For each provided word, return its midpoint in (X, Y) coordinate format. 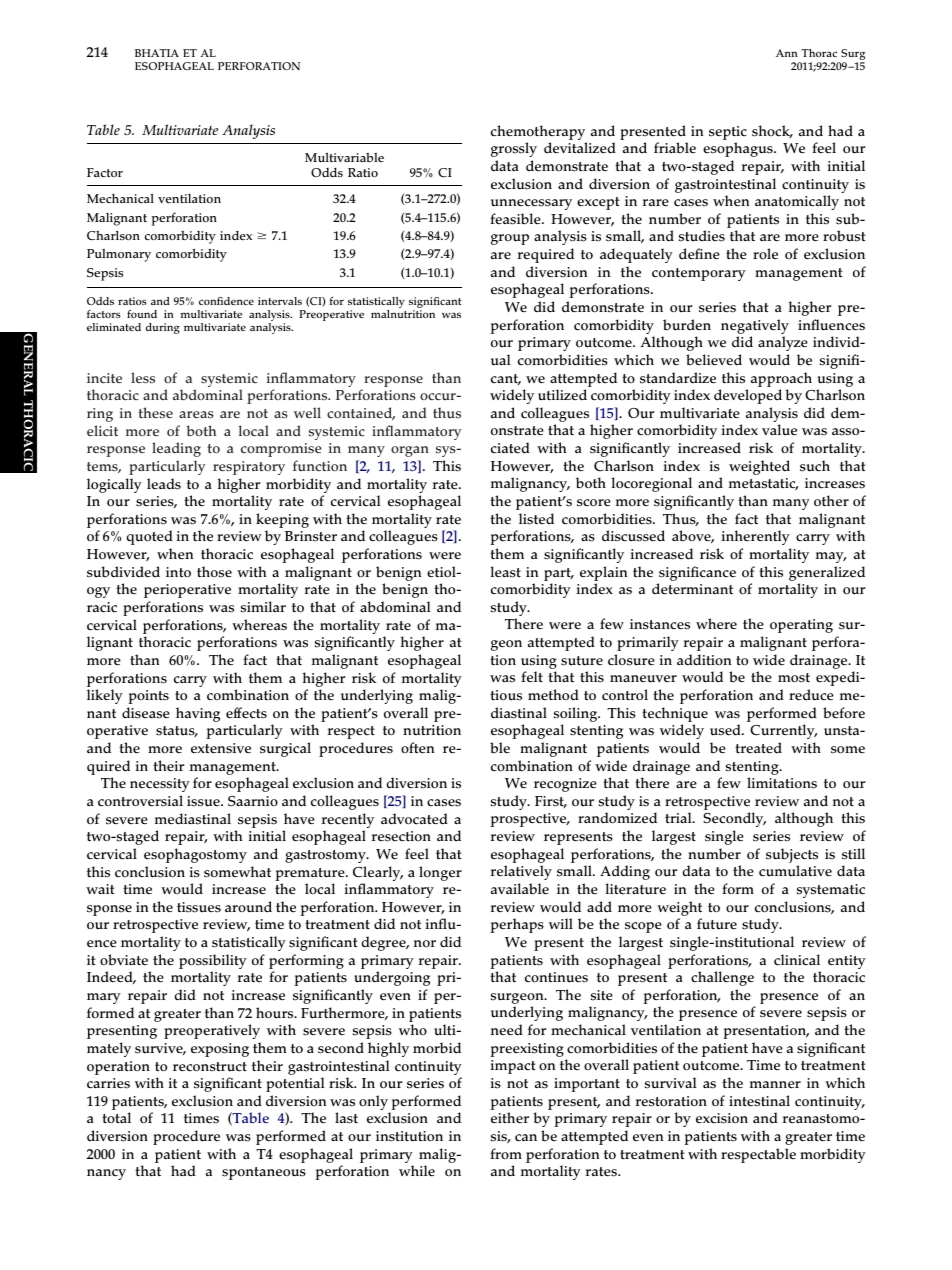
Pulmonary (119, 255)
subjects (792, 857)
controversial (140, 801)
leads (164, 484)
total (116, 1118)
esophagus (739, 149)
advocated (414, 819)
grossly (514, 149)
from (506, 1153)
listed (536, 519)
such (815, 466)
